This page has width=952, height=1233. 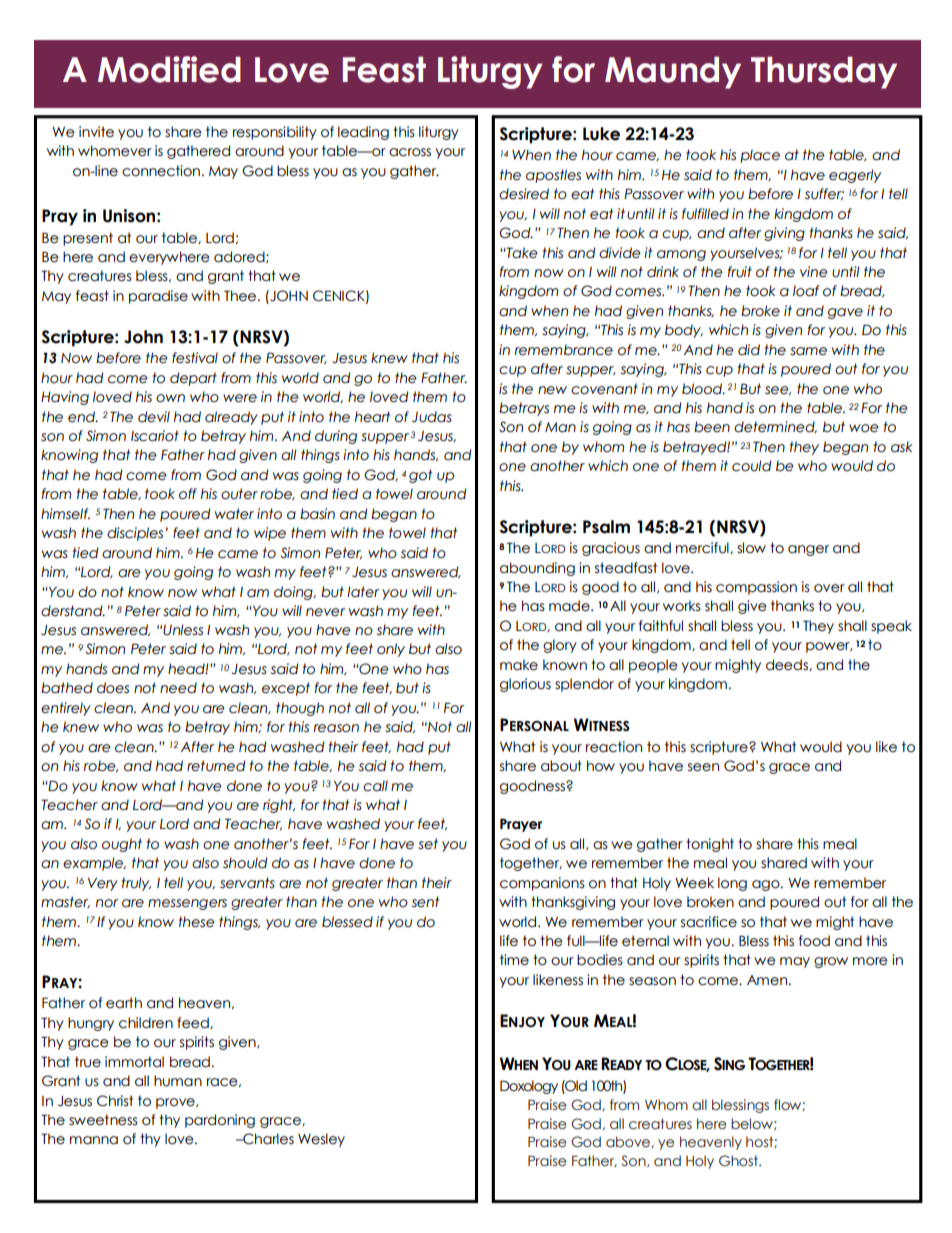 What do you see at coordinates (122, 845) in the page?
I see `ought` at bounding box center [122, 845].
